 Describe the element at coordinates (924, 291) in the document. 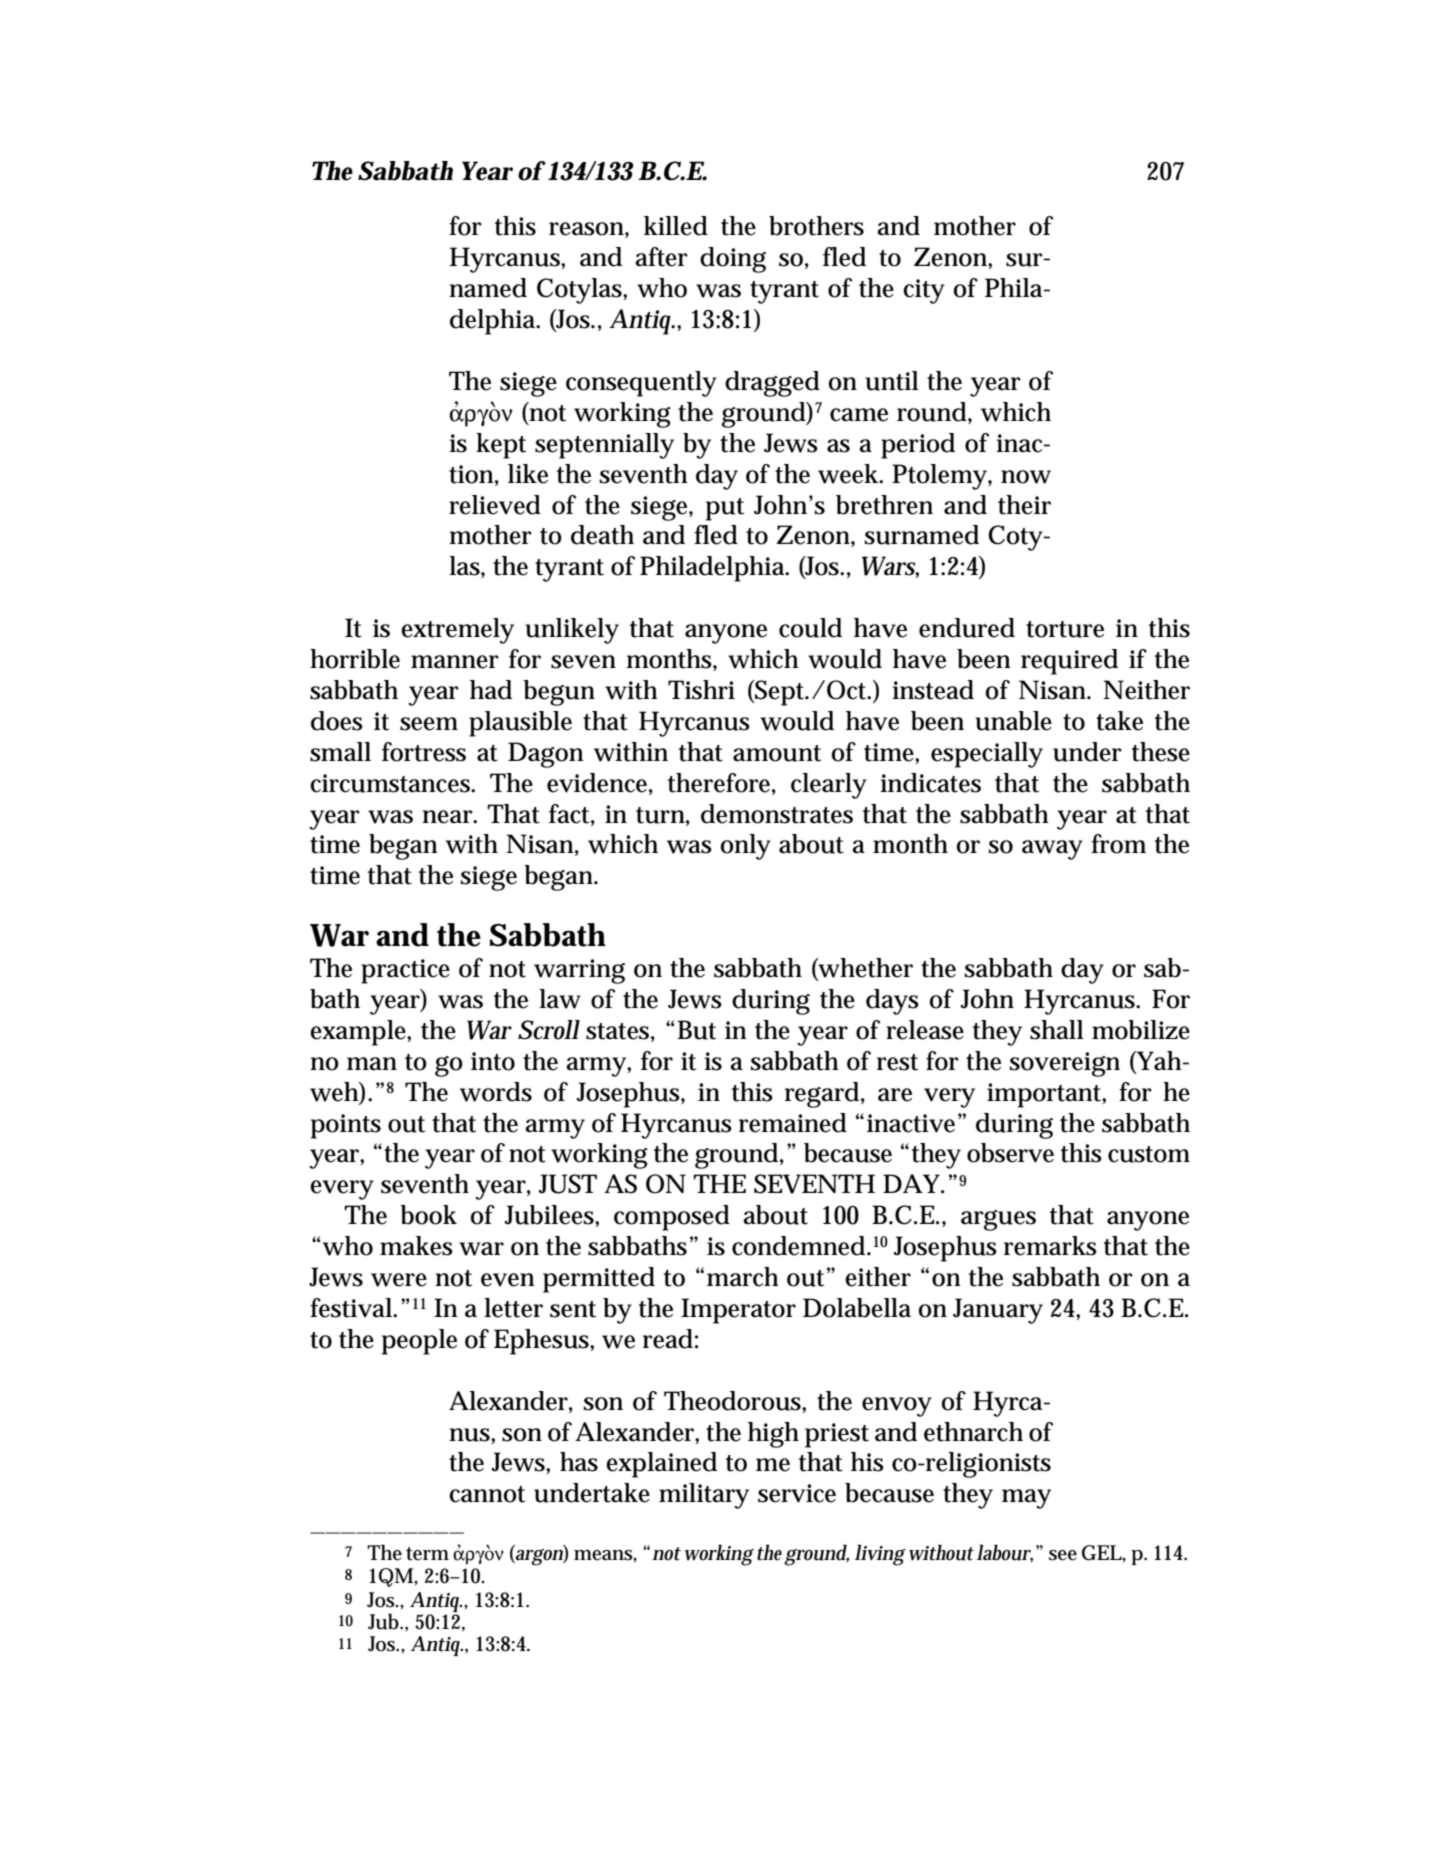

I see `city` at that location.
